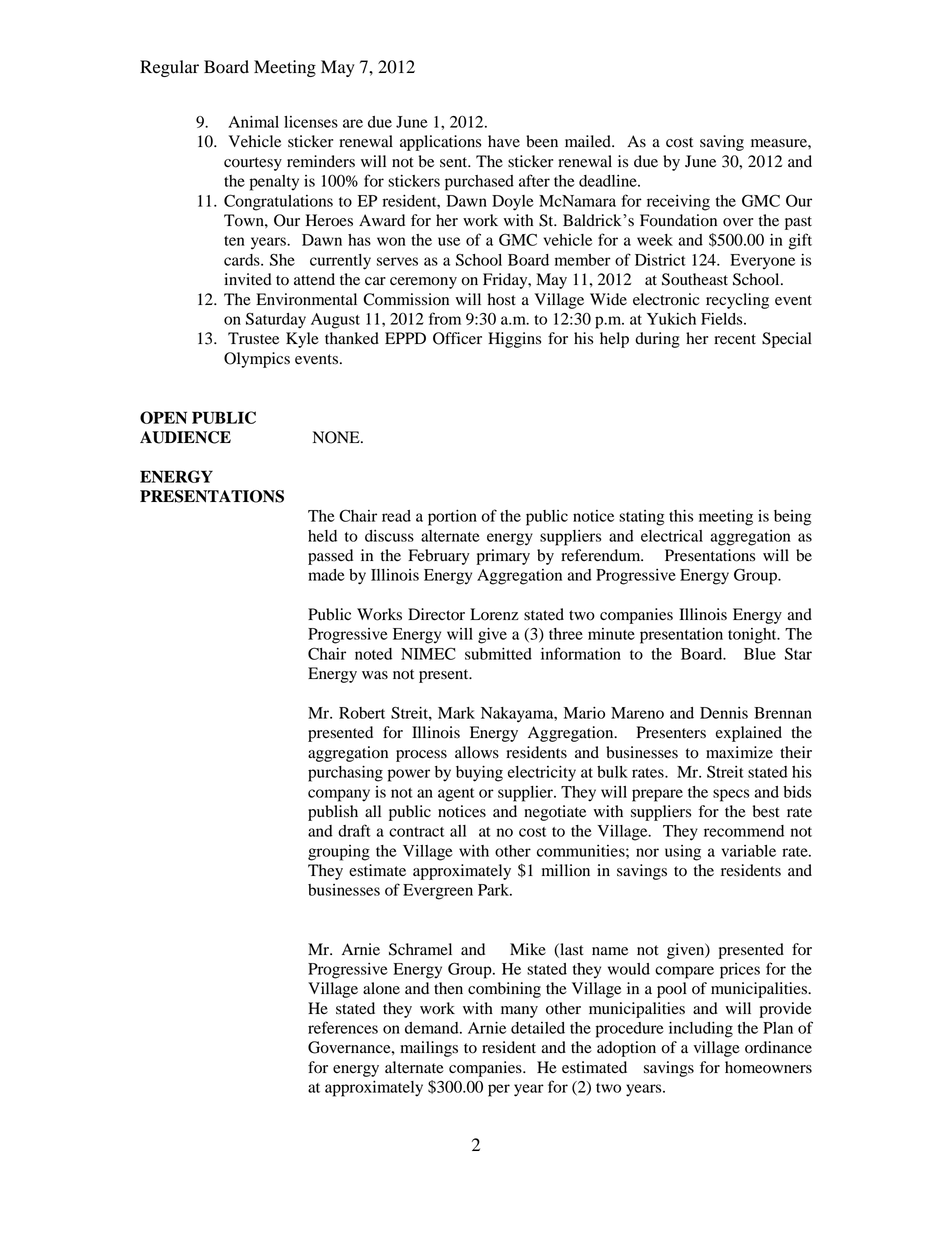 The image size is (952, 1233). What do you see at coordinates (499, 1090) in the image?
I see `per` at bounding box center [499, 1090].
